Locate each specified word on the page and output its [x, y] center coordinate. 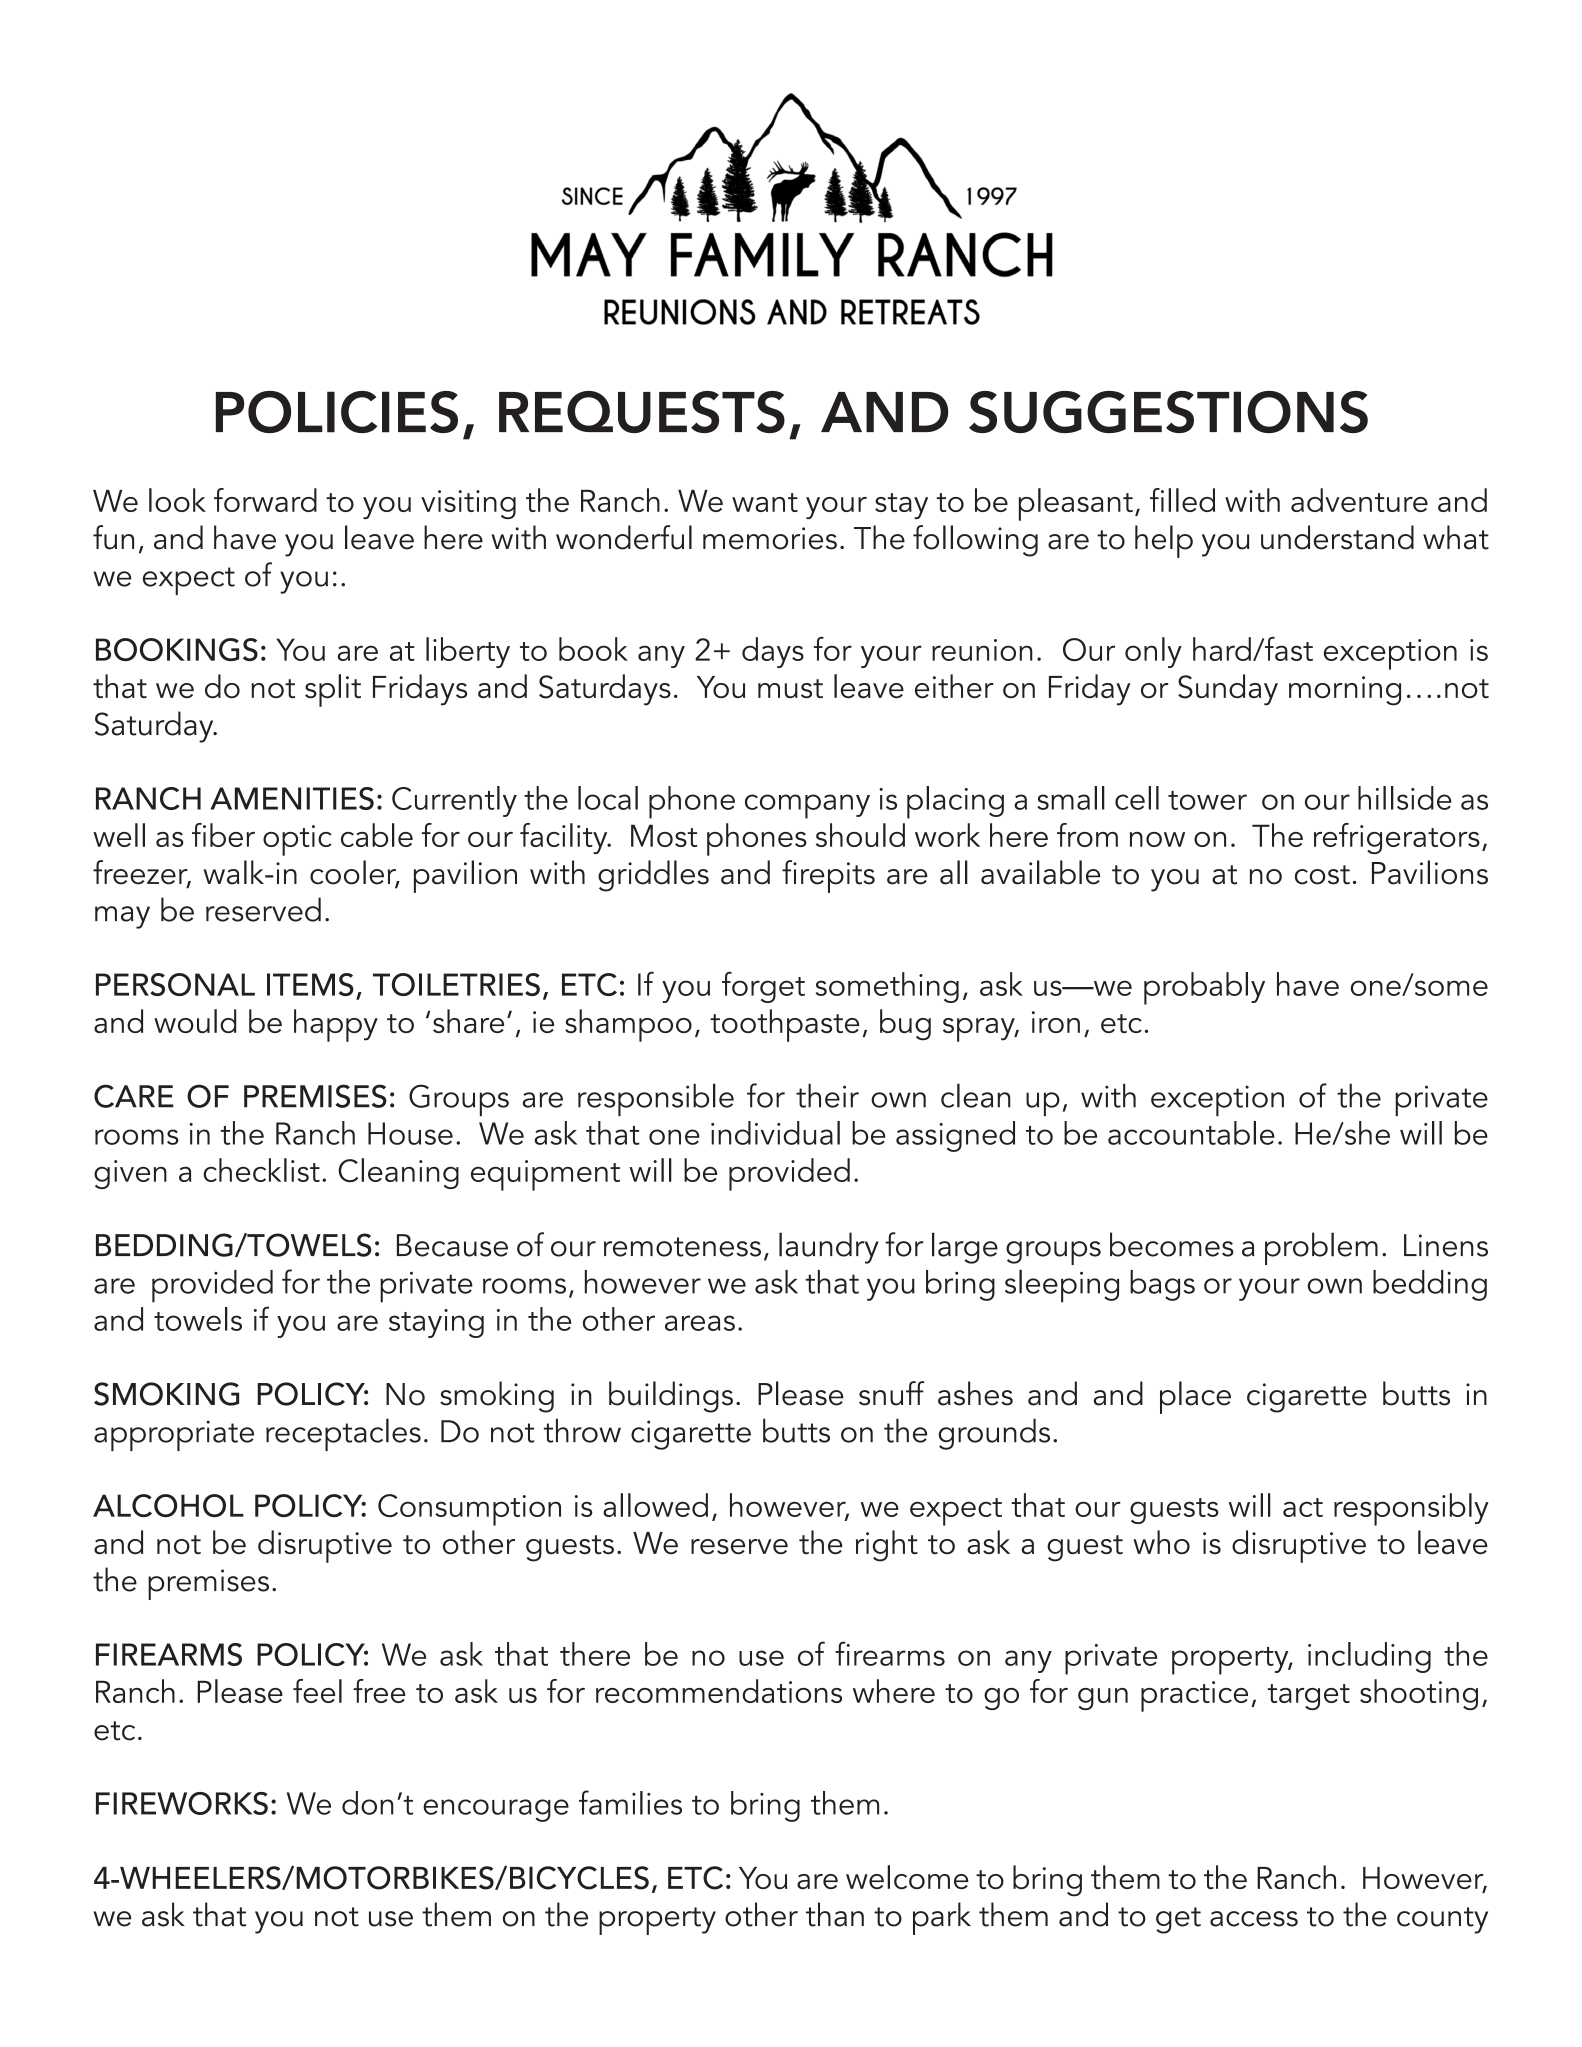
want [765, 502]
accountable [1191, 1133]
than [835, 1914]
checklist [261, 1170]
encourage [496, 1810]
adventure [1359, 500]
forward [265, 500]
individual [775, 1133]
